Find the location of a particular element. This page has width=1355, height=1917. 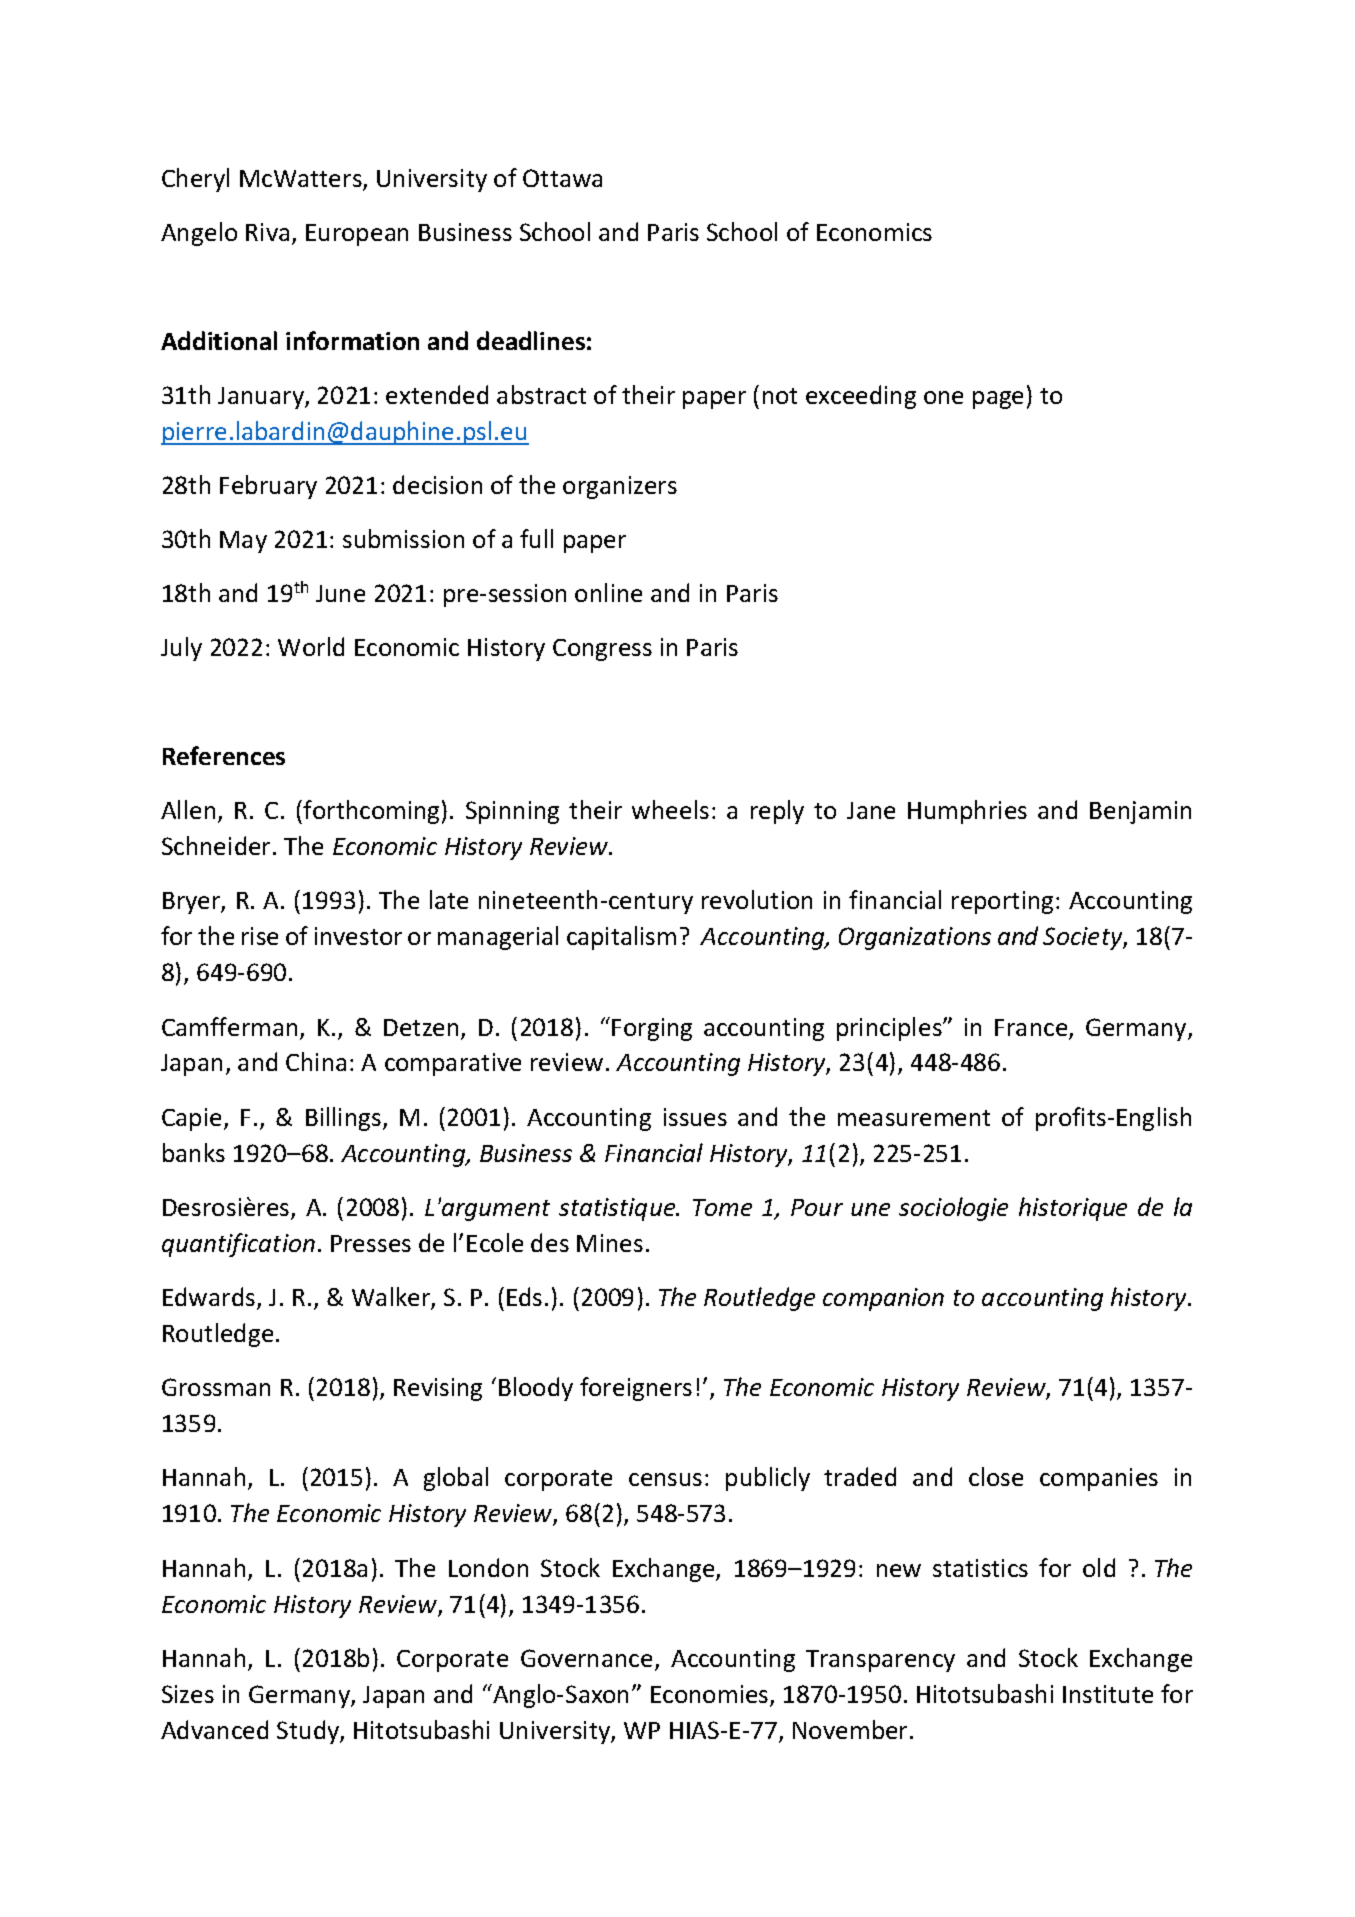

statistique is located at coordinates (618, 1209).
